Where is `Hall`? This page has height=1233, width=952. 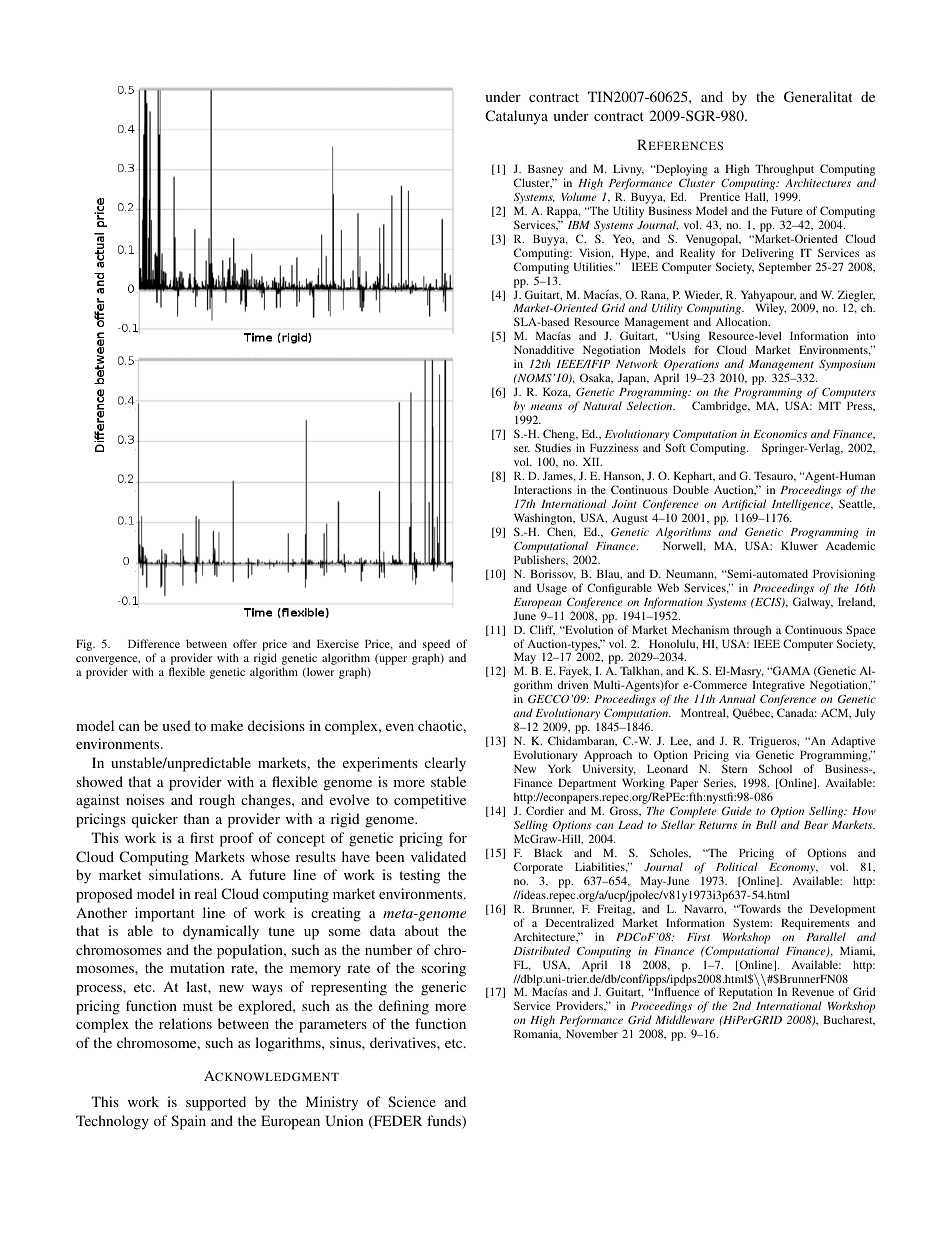
Hall is located at coordinates (756, 197).
